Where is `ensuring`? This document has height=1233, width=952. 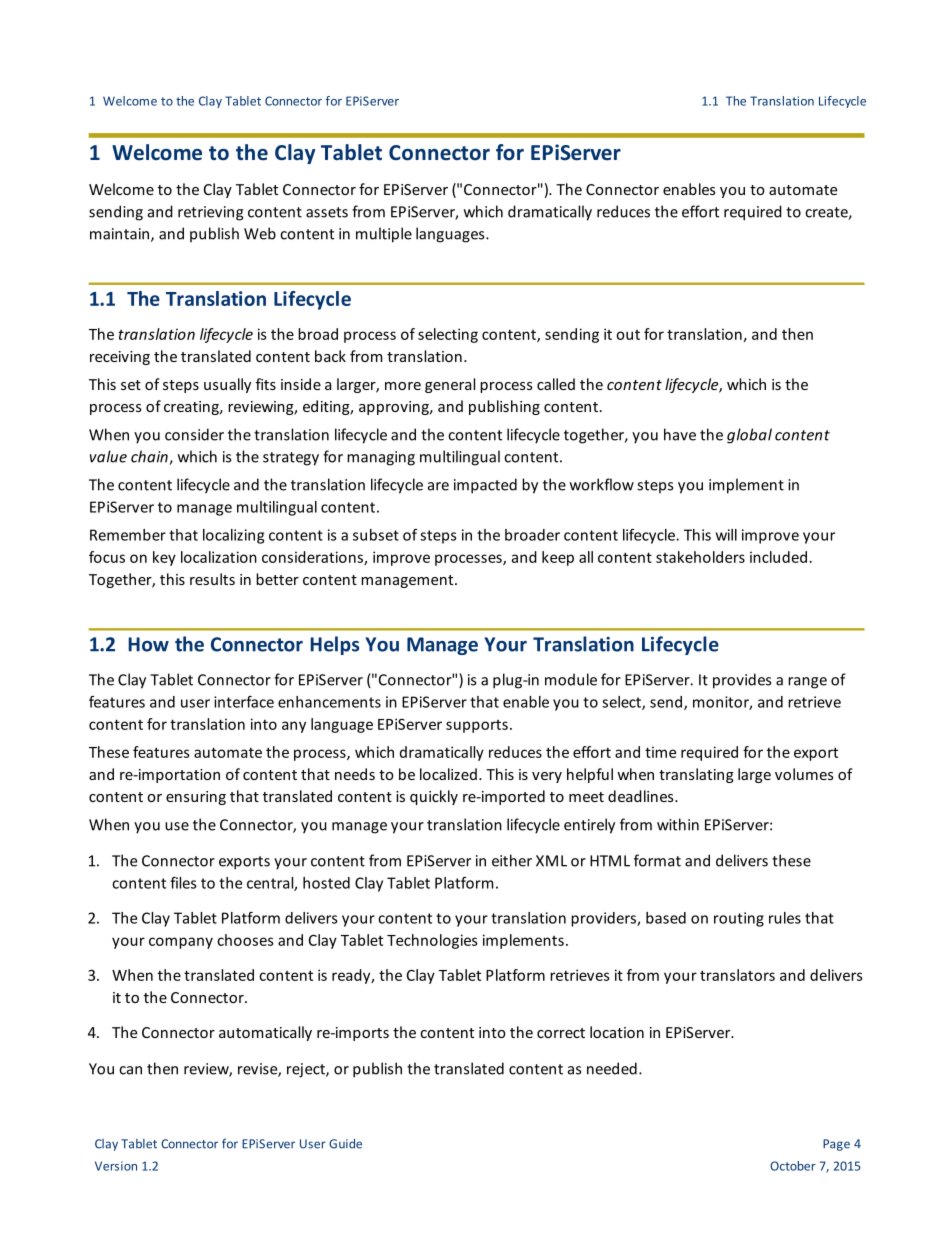
ensuring is located at coordinates (196, 798).
